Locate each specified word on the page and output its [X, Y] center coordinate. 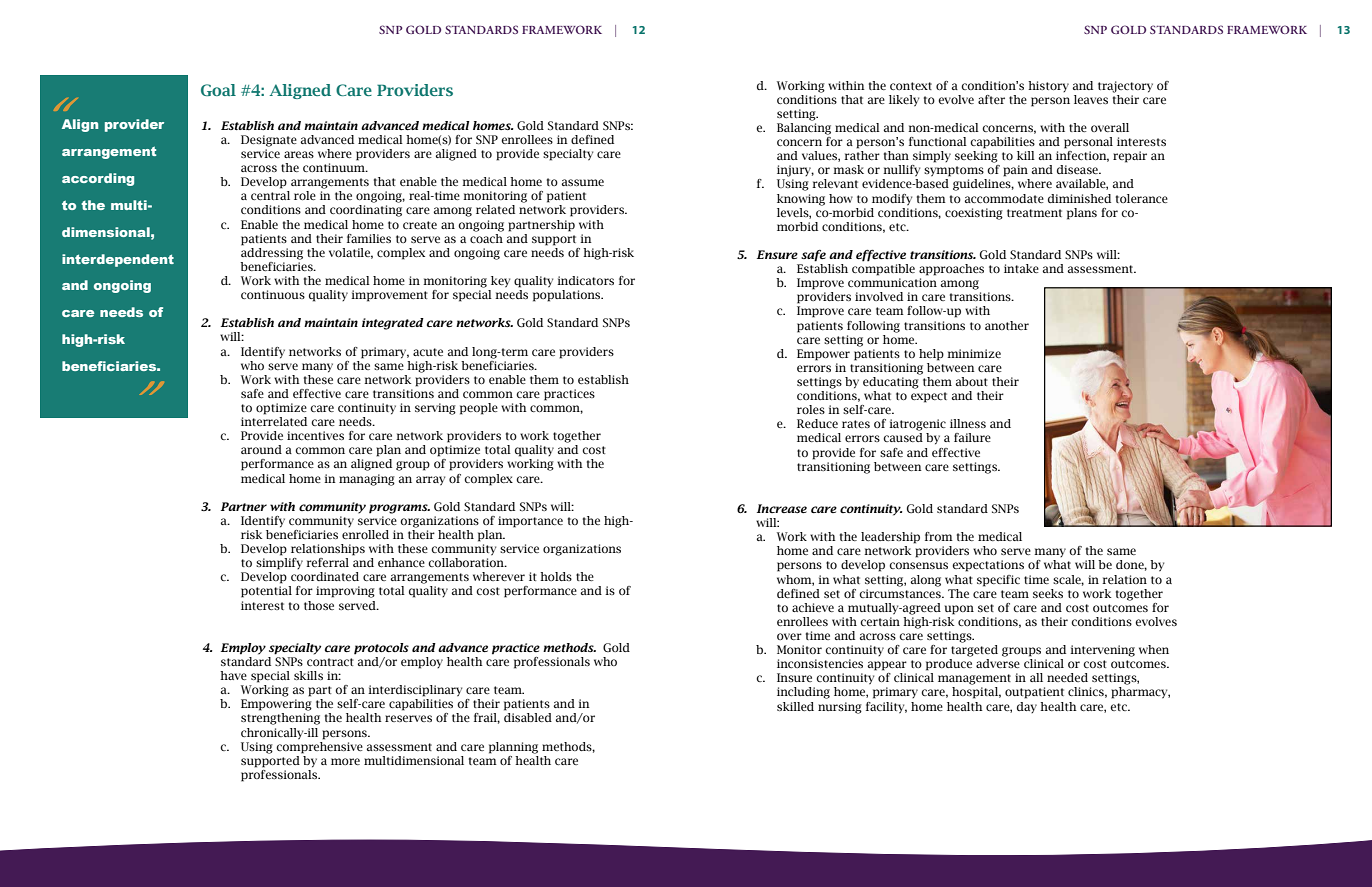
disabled [528, 717]
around [261, 449]
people [479, 409]
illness [968, 423]
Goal [218, 90]
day [1027, 707]
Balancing [804, 129]
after [991, 99]
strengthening [280, 719]
